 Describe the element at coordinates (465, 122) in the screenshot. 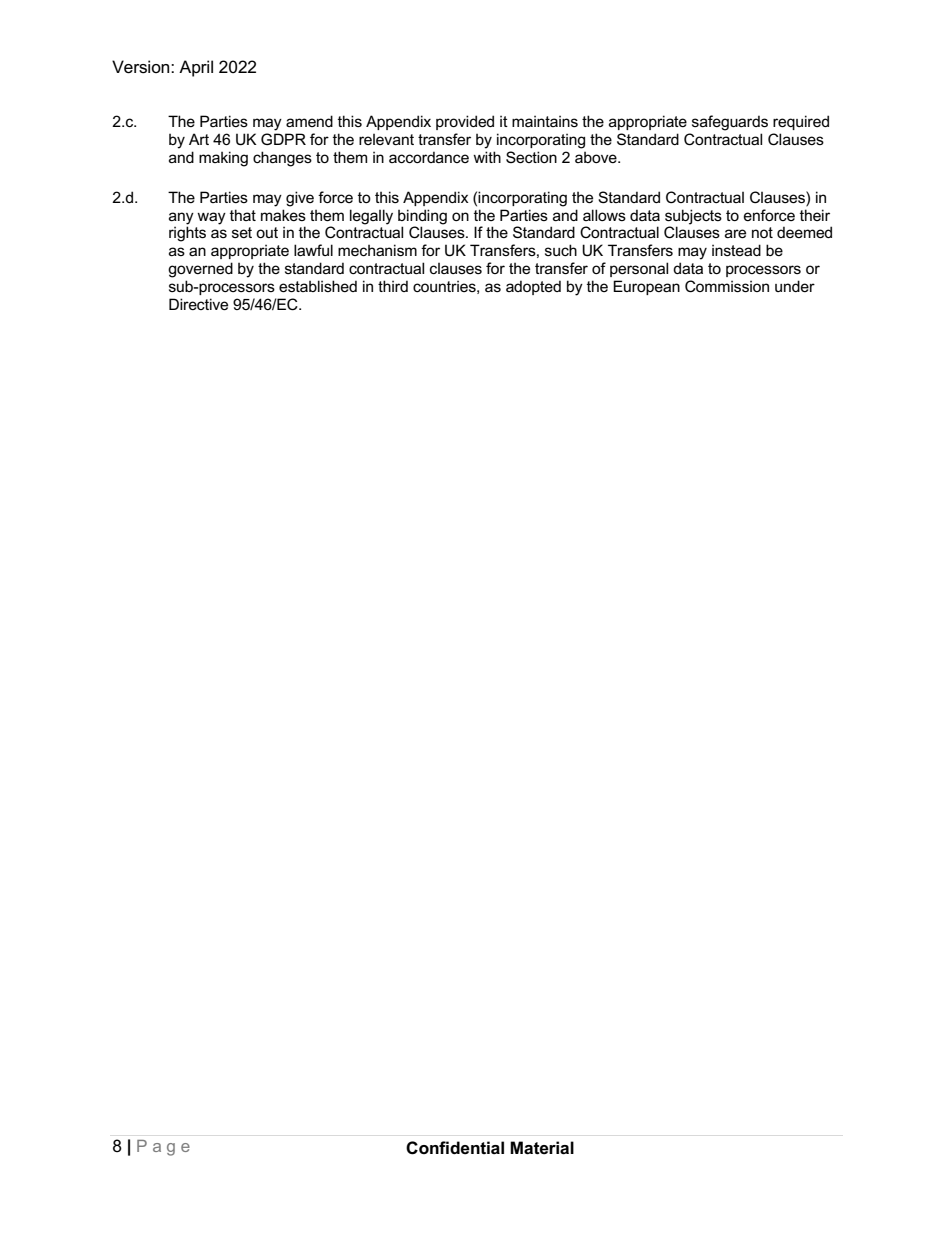

I see `provided` at that location.
